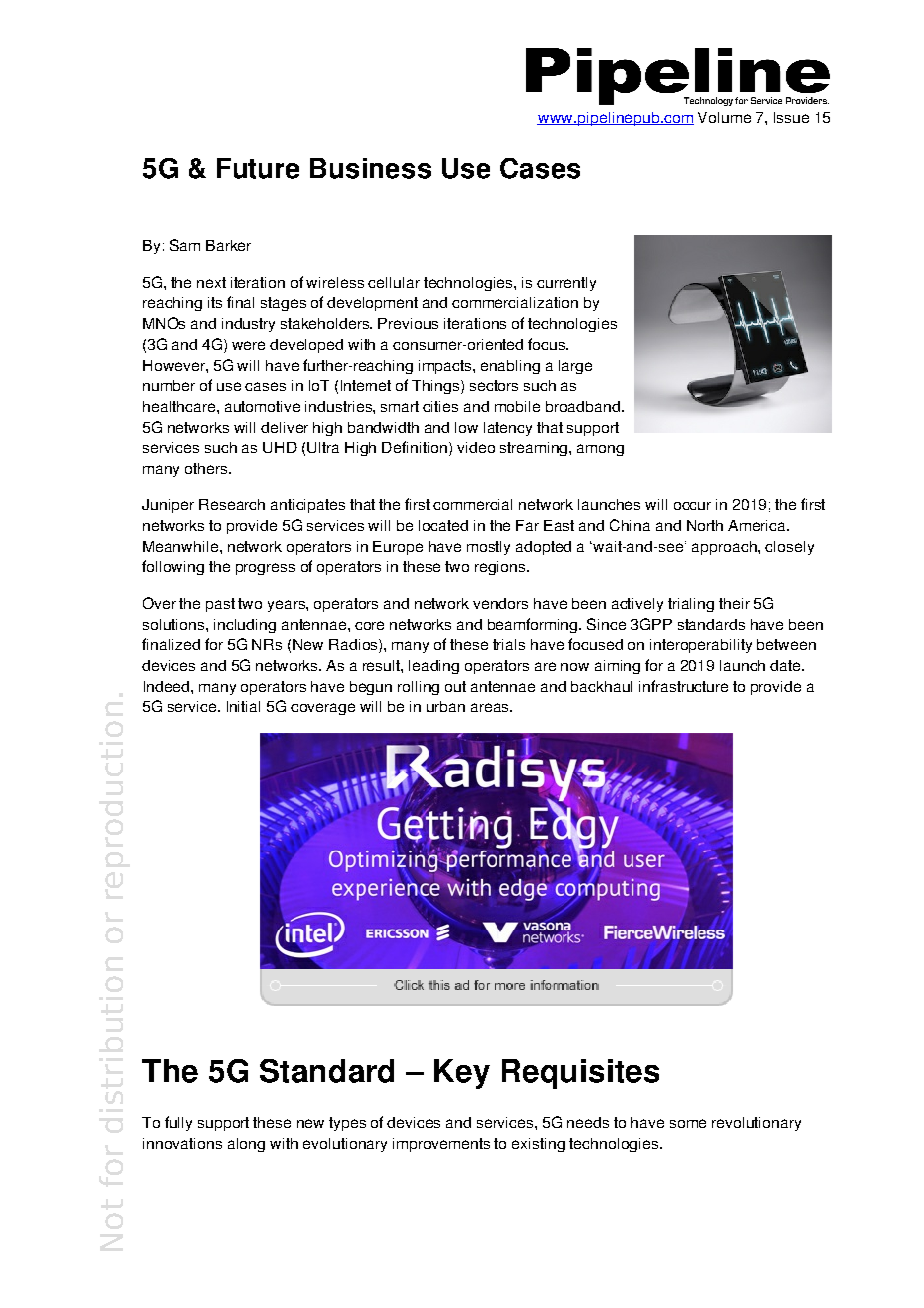 This document has width=924, height=1308. Describe the element at coordinates (370, 168) in the document. I see `Business` at that location.
